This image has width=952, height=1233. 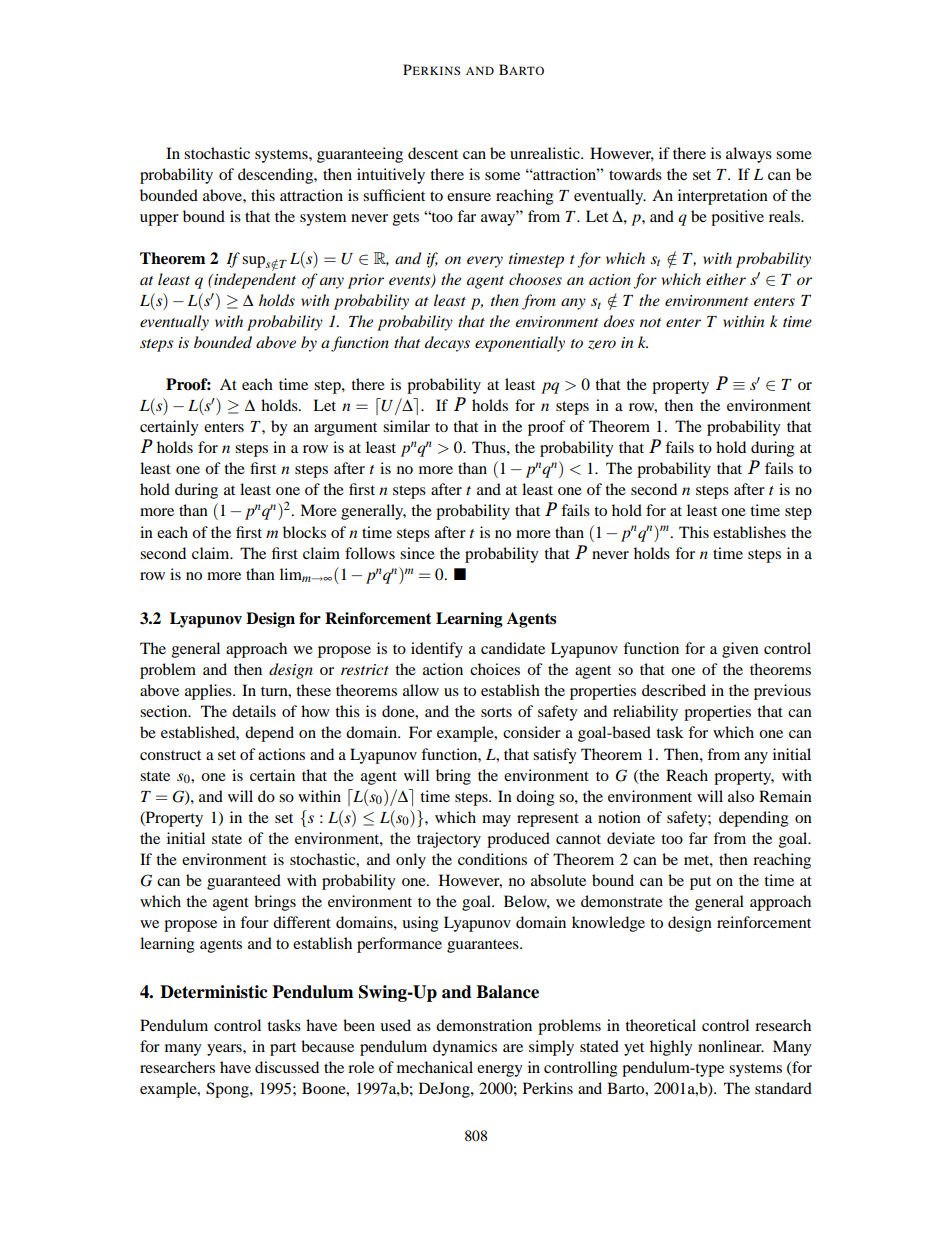 I want to click on upper, so click(x=159, y=220).
